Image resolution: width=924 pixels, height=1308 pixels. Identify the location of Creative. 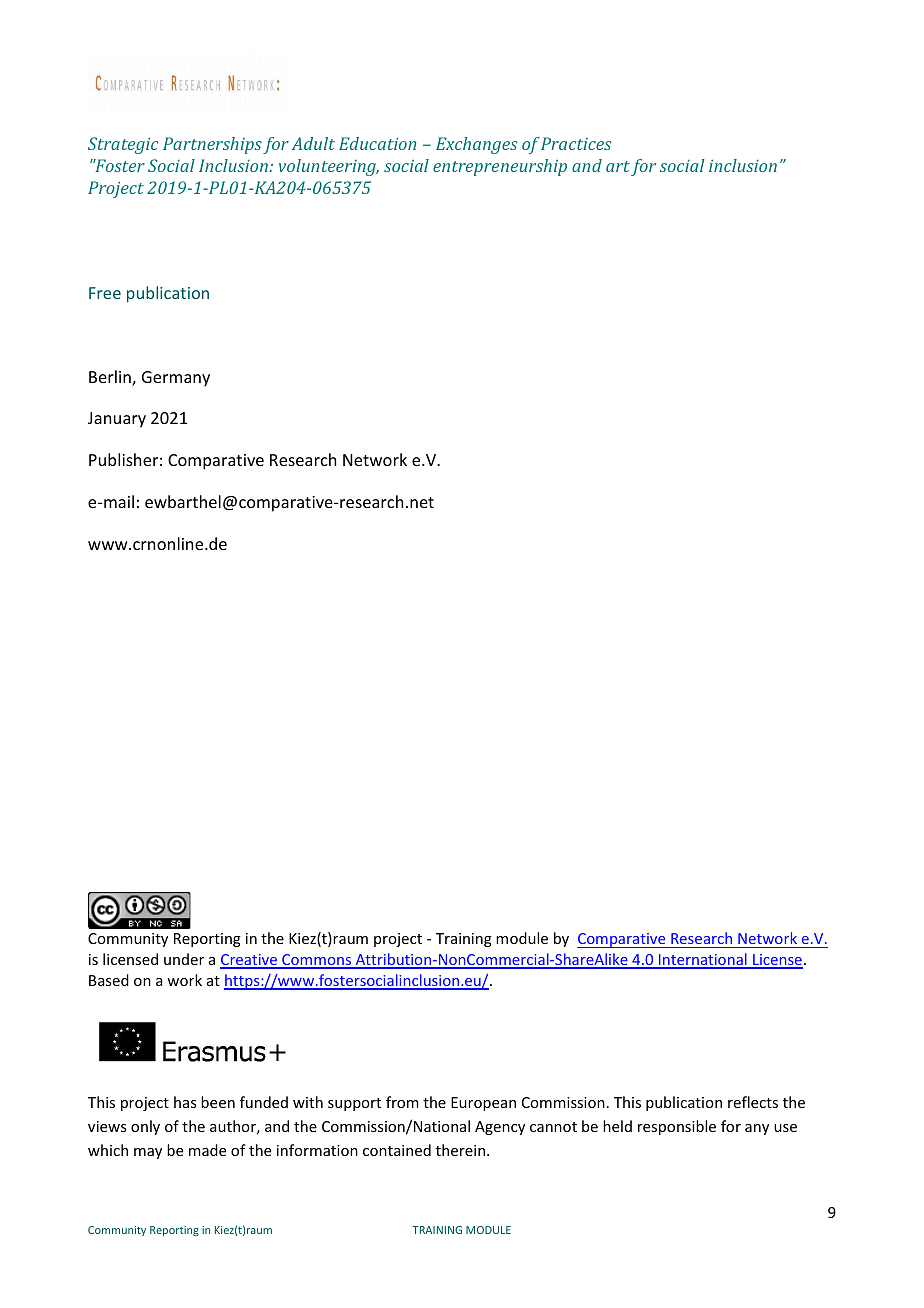
(250, 961).
